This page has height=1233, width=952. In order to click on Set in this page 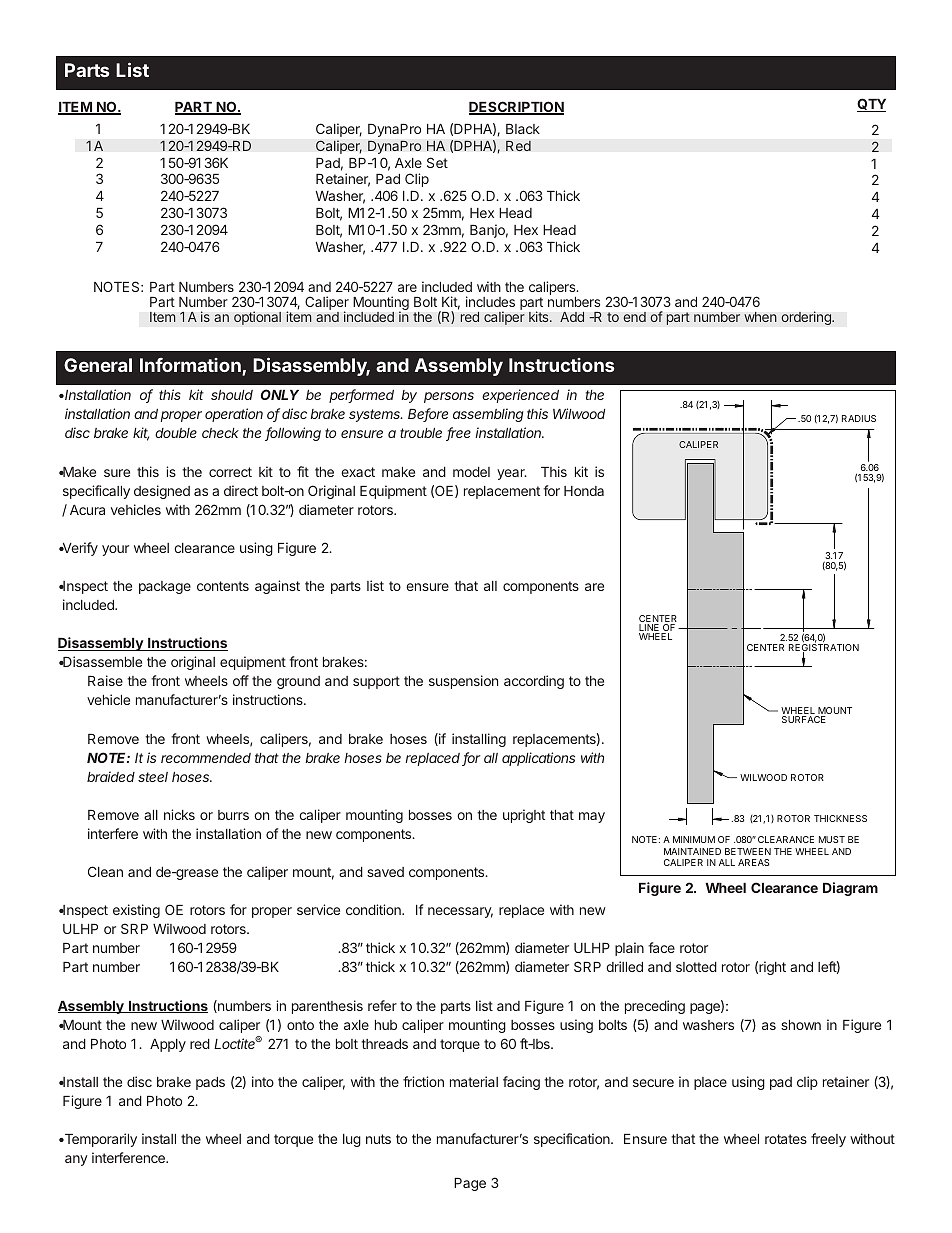, I will do `click(437, 162)`.
